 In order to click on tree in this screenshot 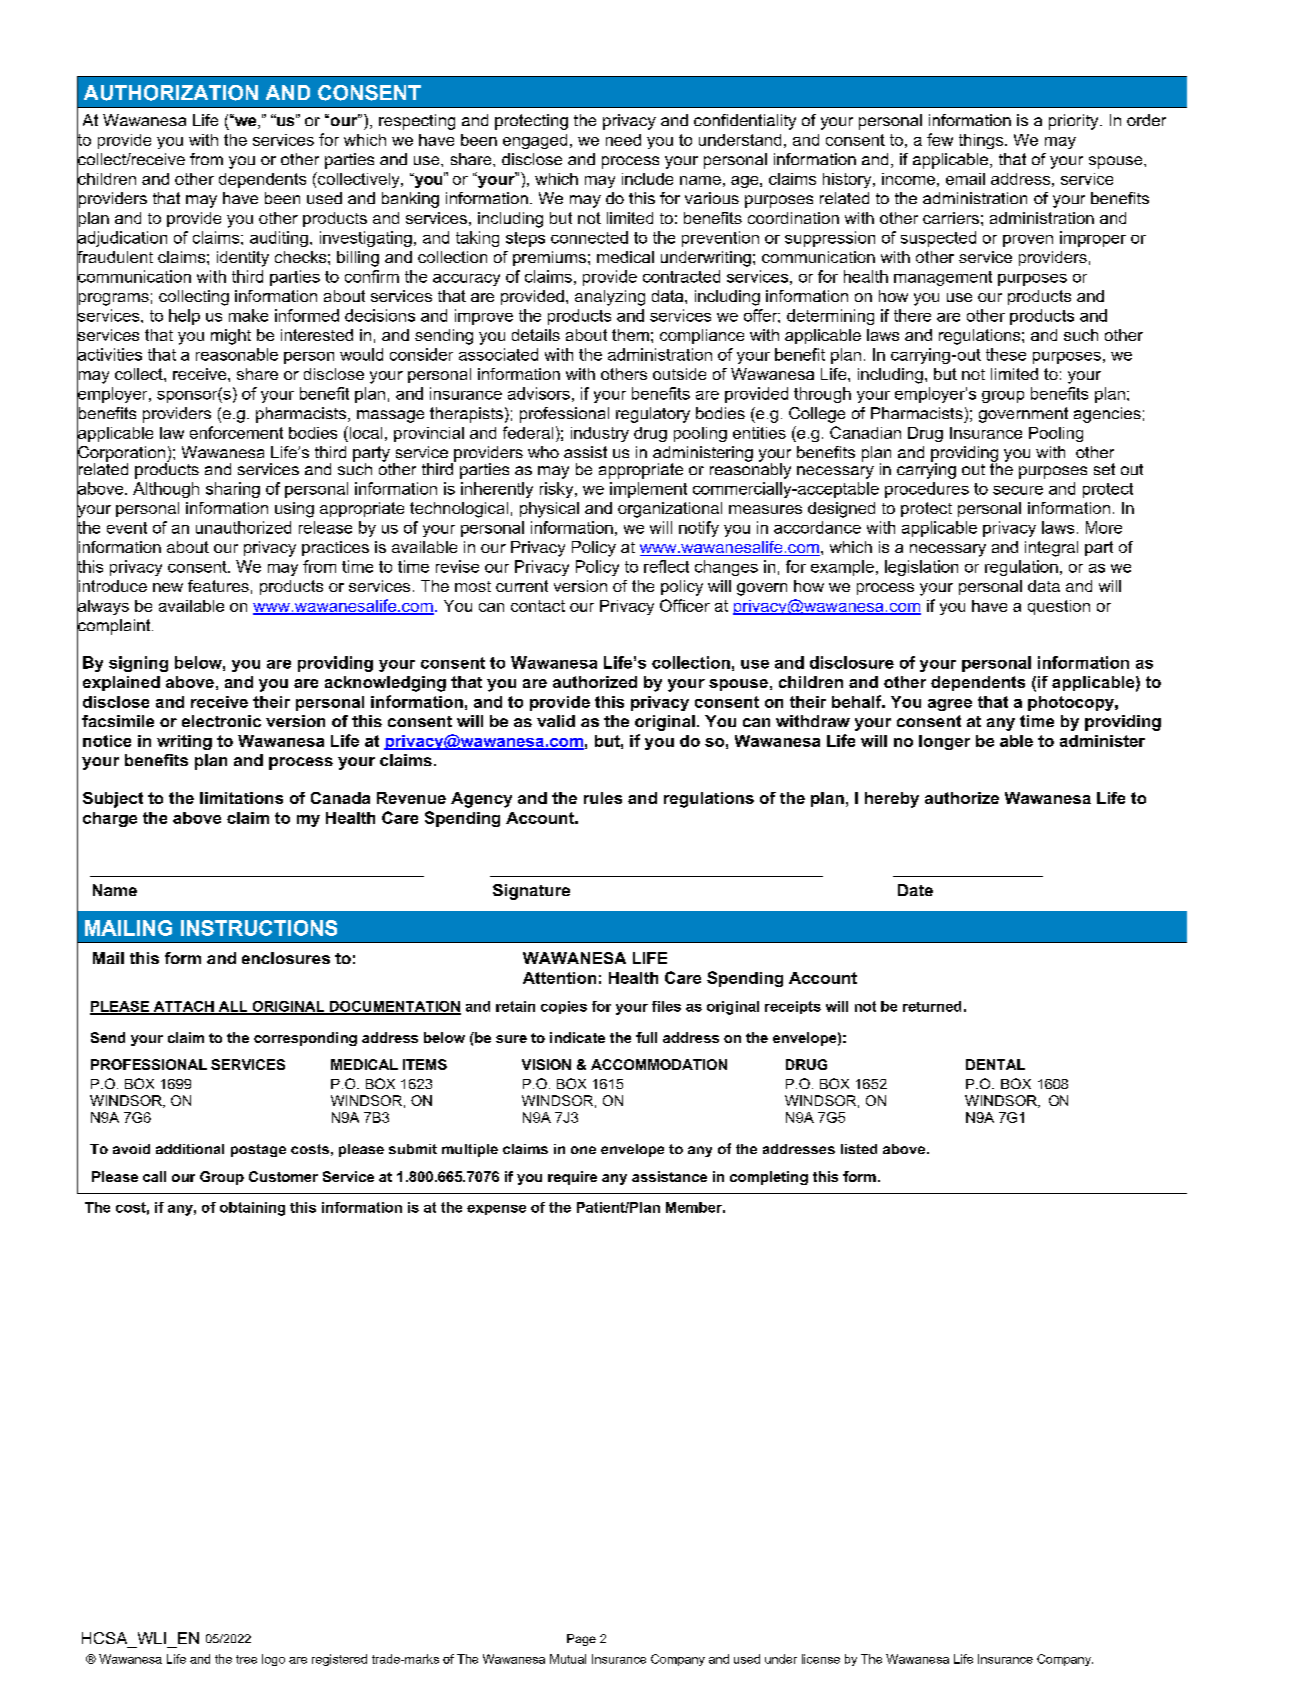, I will do `click(246, 1659)`.
